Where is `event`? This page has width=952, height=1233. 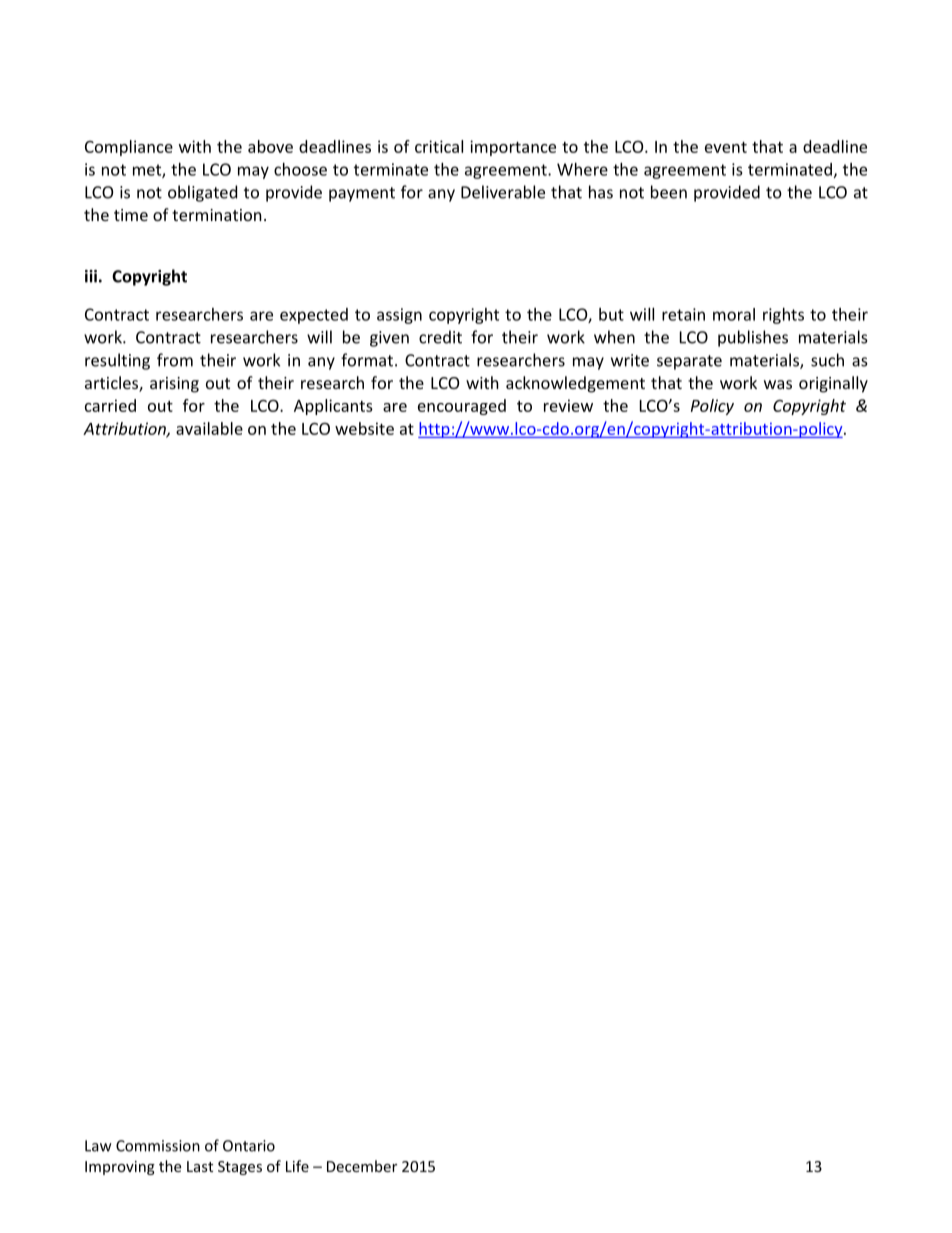
event is located at coordinates (726, 147).
